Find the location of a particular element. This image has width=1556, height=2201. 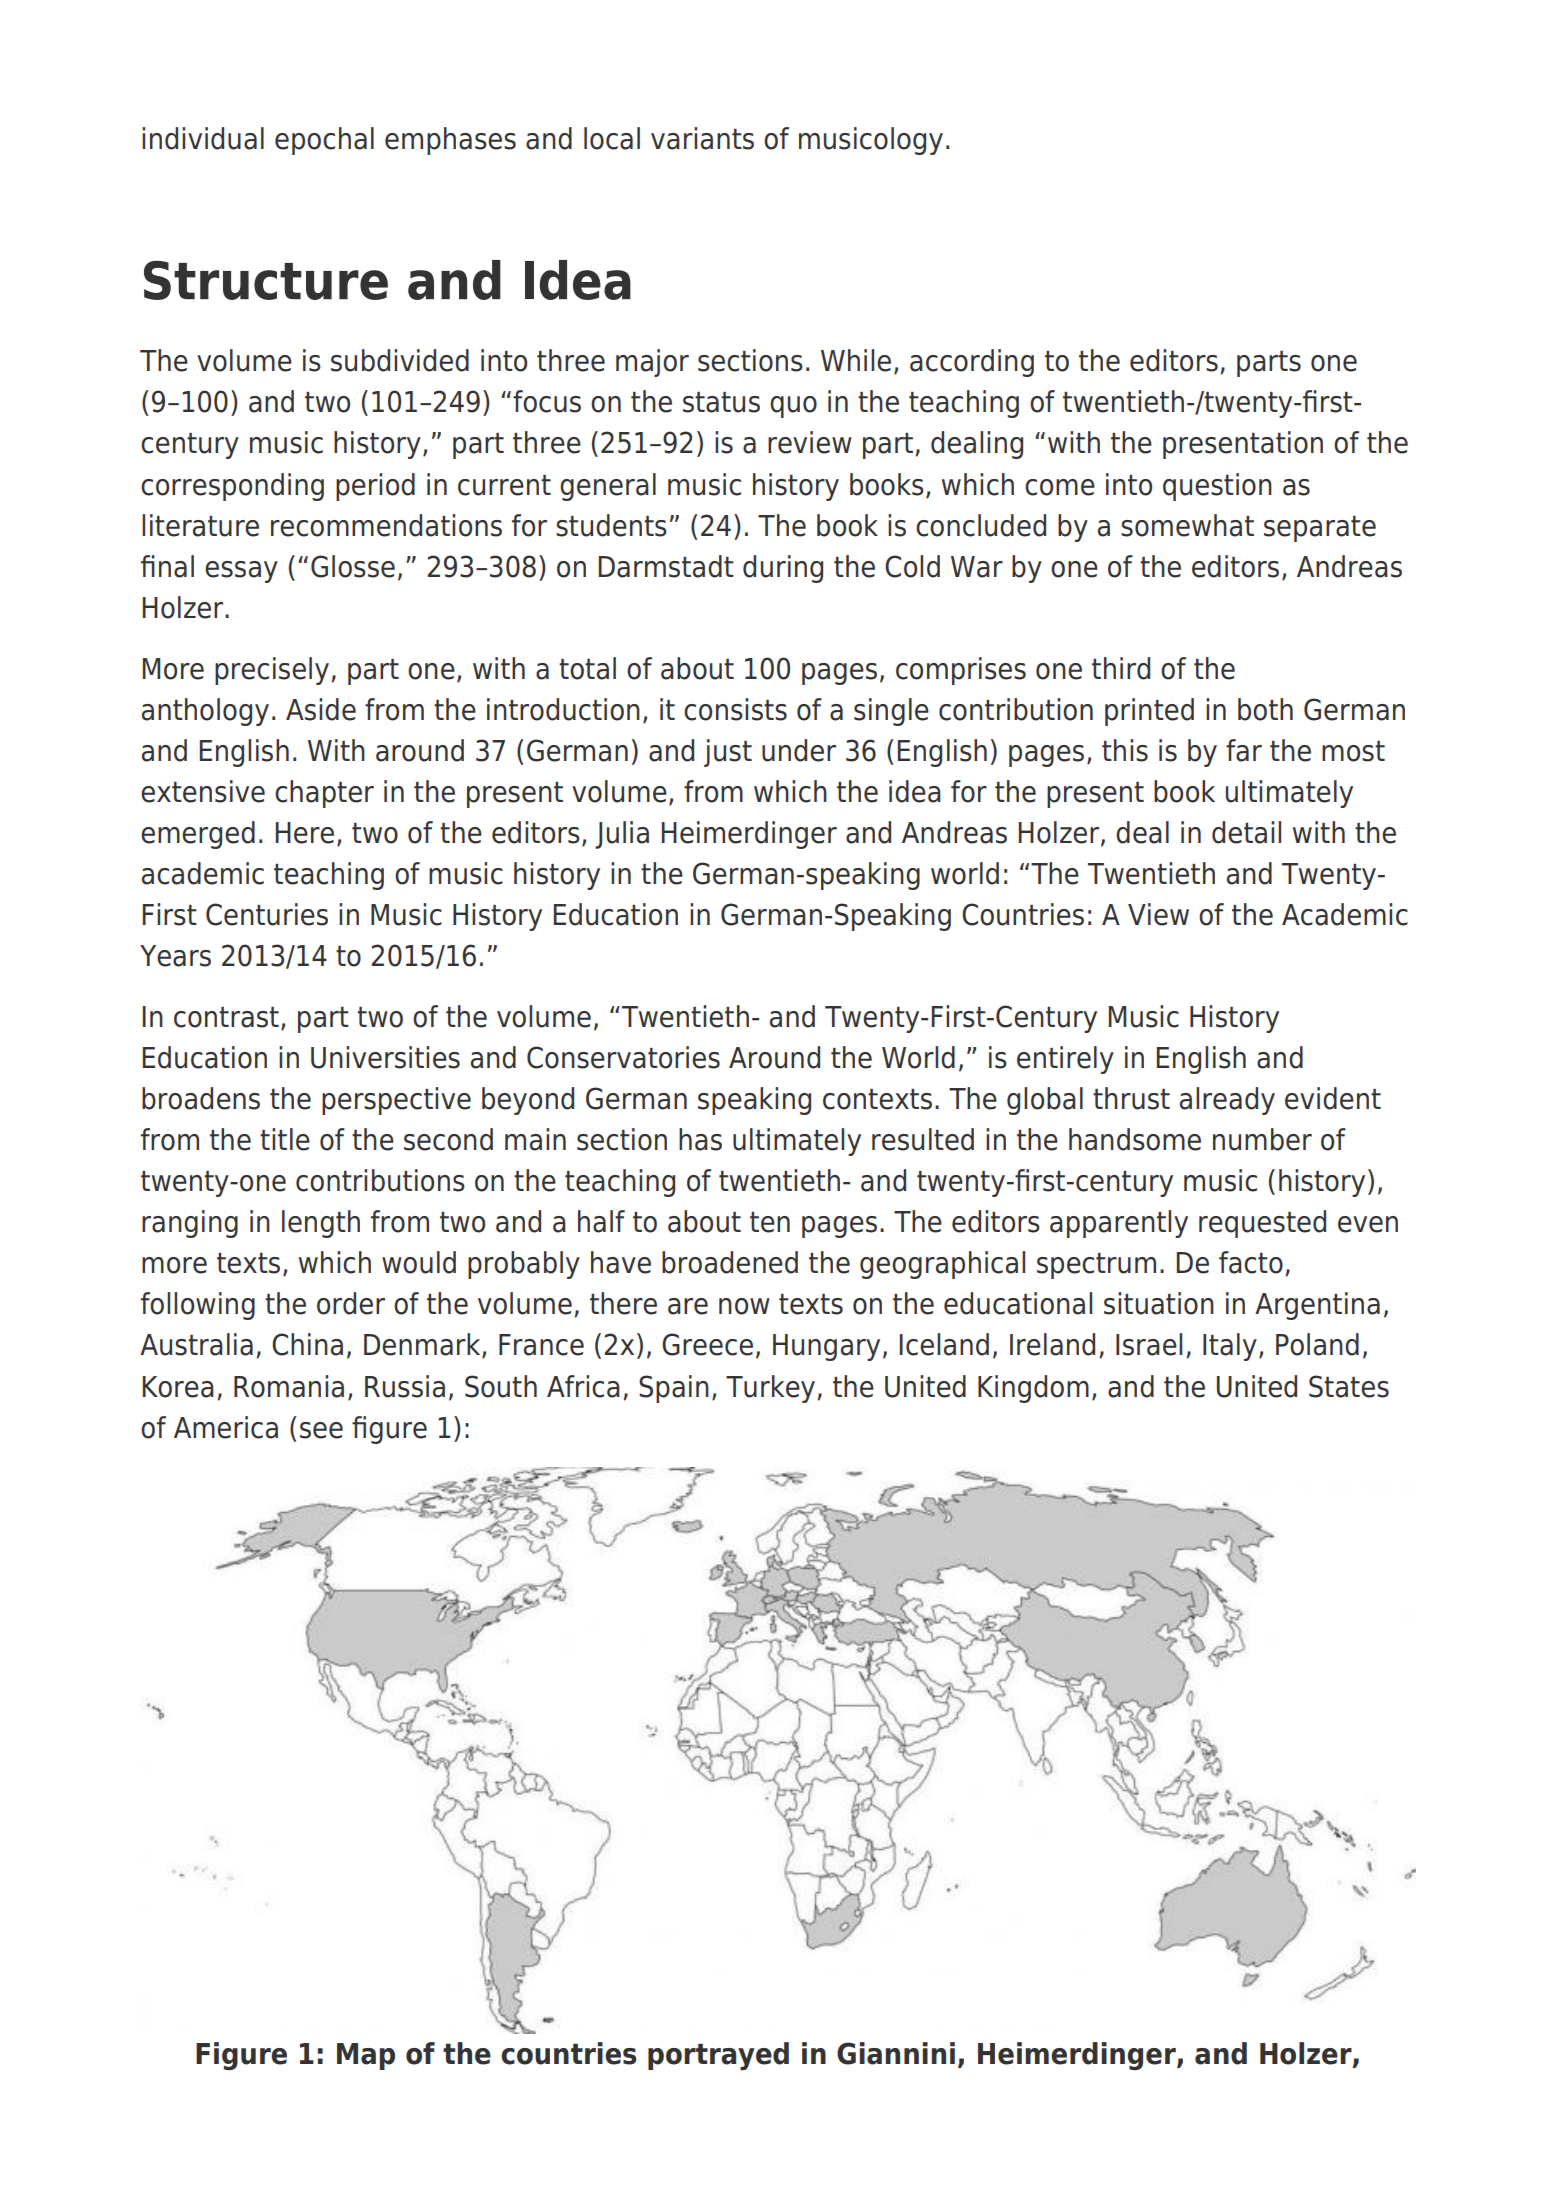

portrayed is located at coordinates (718, 2056).
